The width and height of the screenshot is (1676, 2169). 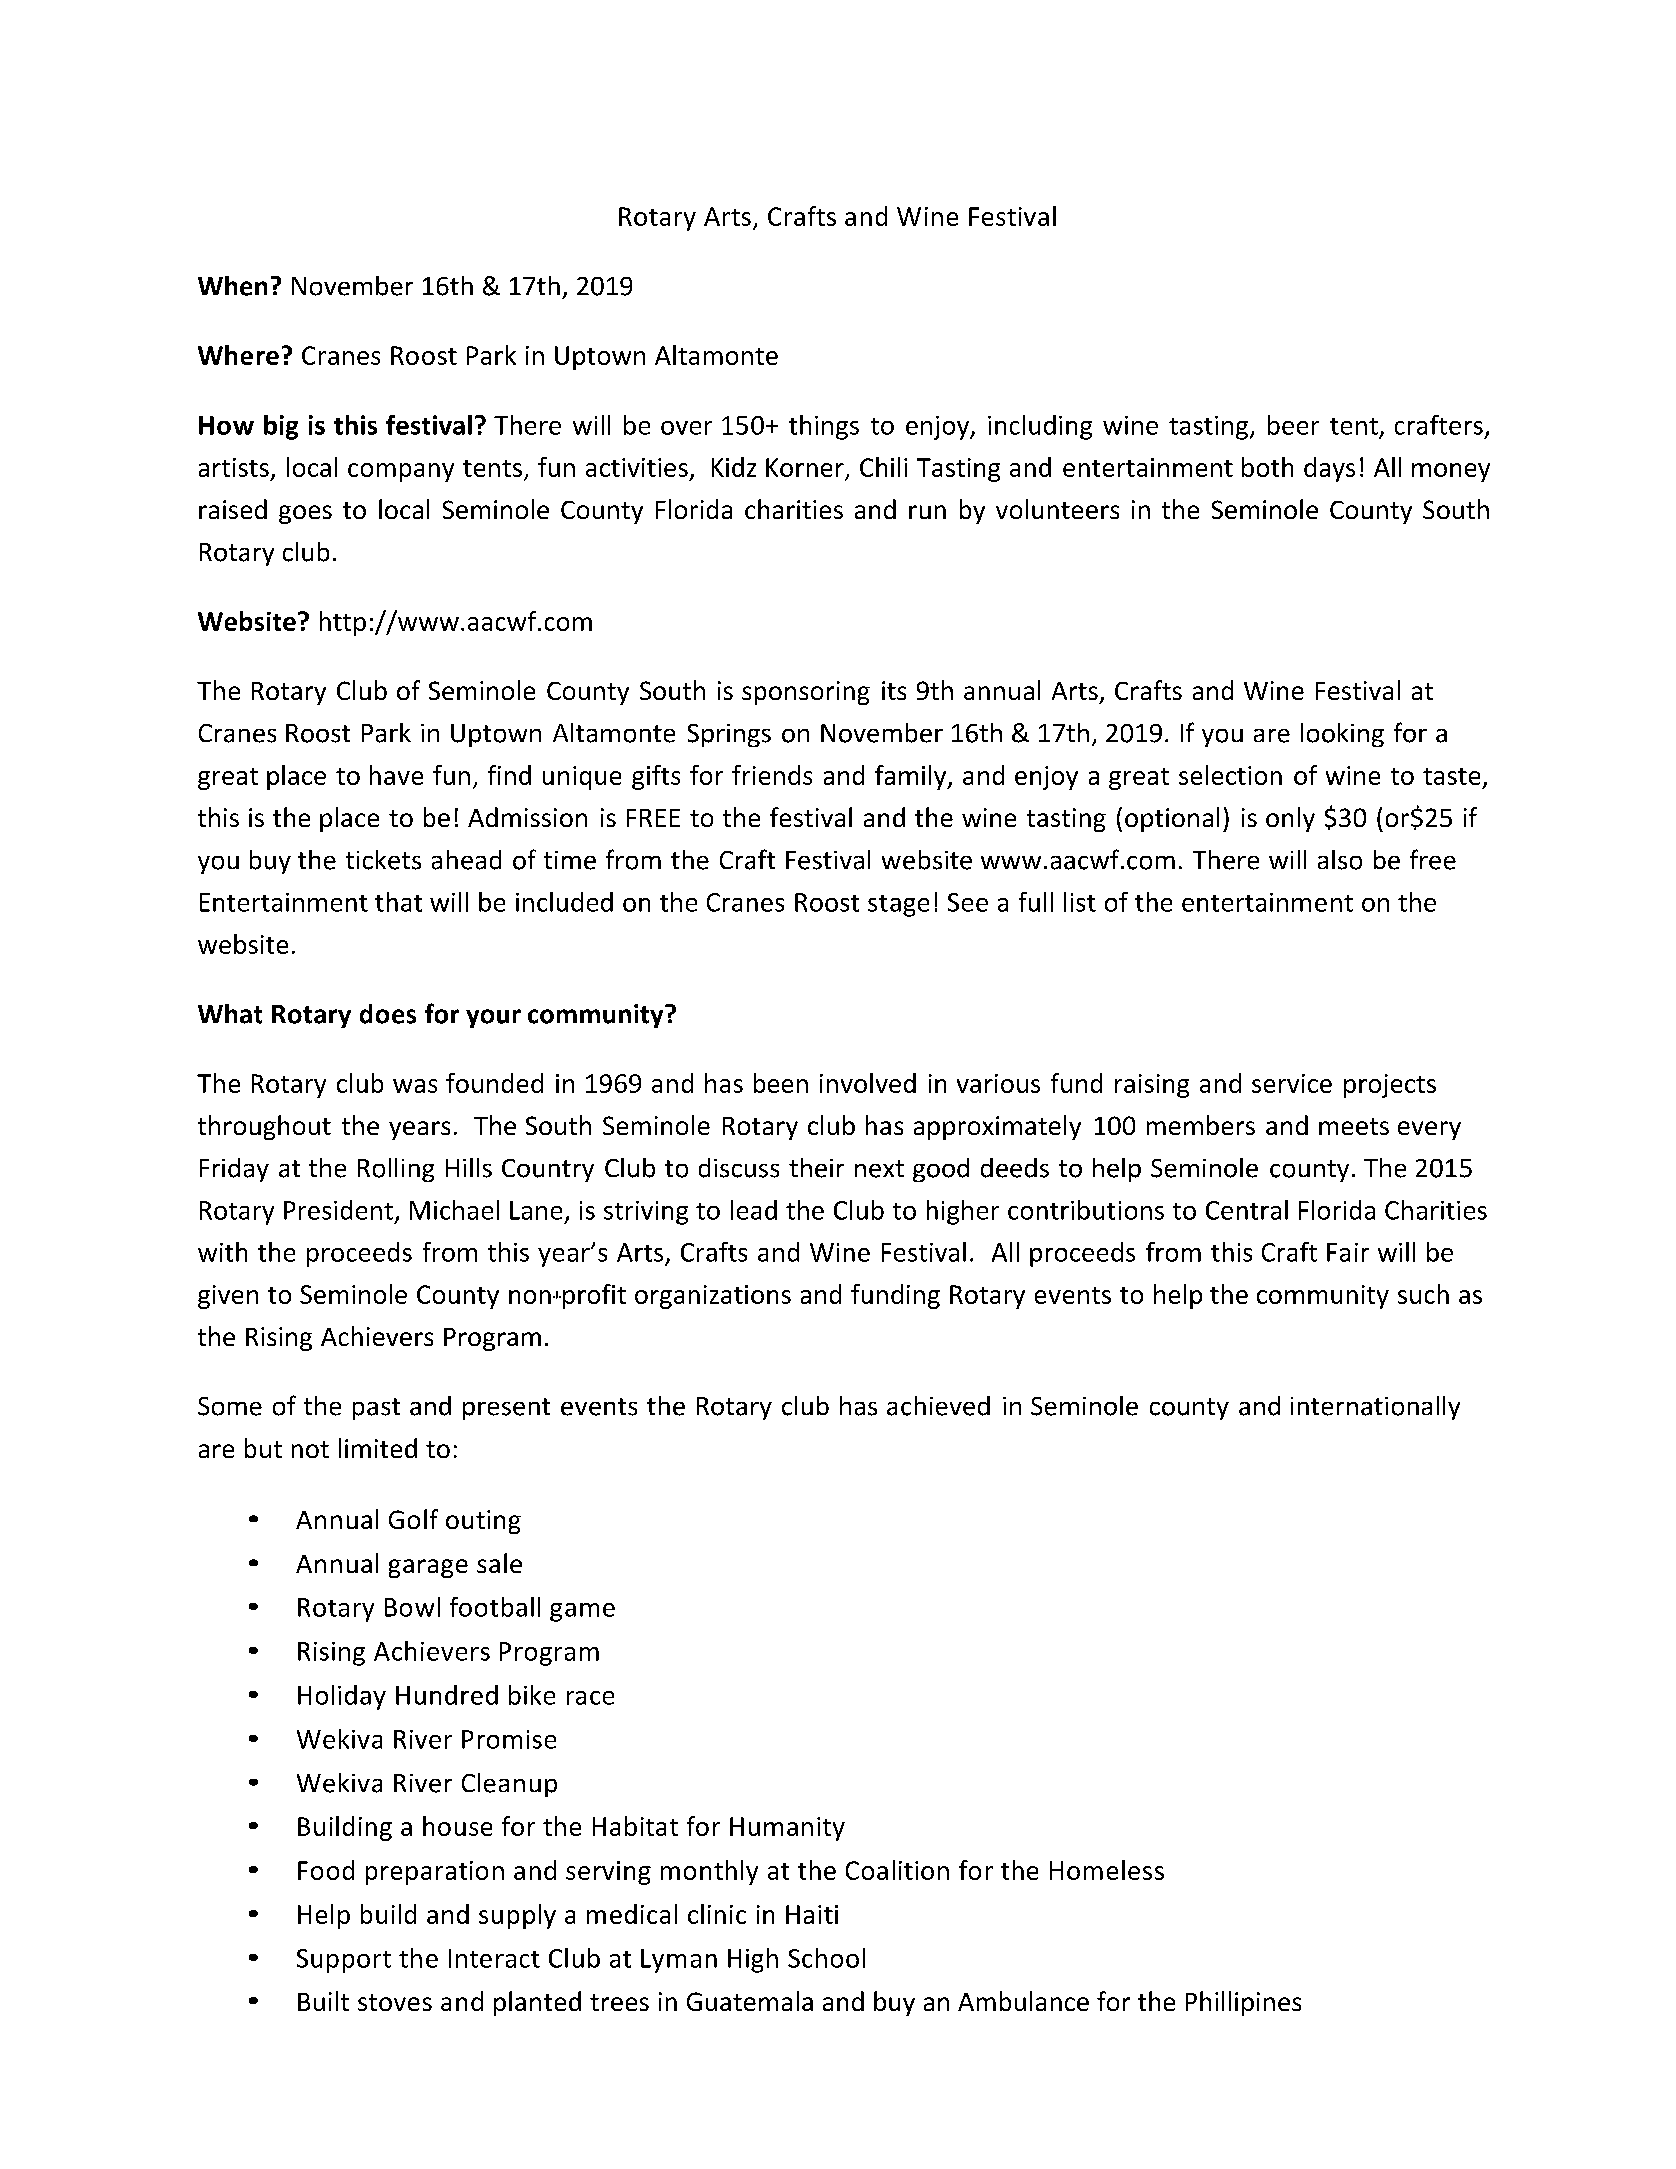 I want to click on beer, so click(x=1293, y=425).
